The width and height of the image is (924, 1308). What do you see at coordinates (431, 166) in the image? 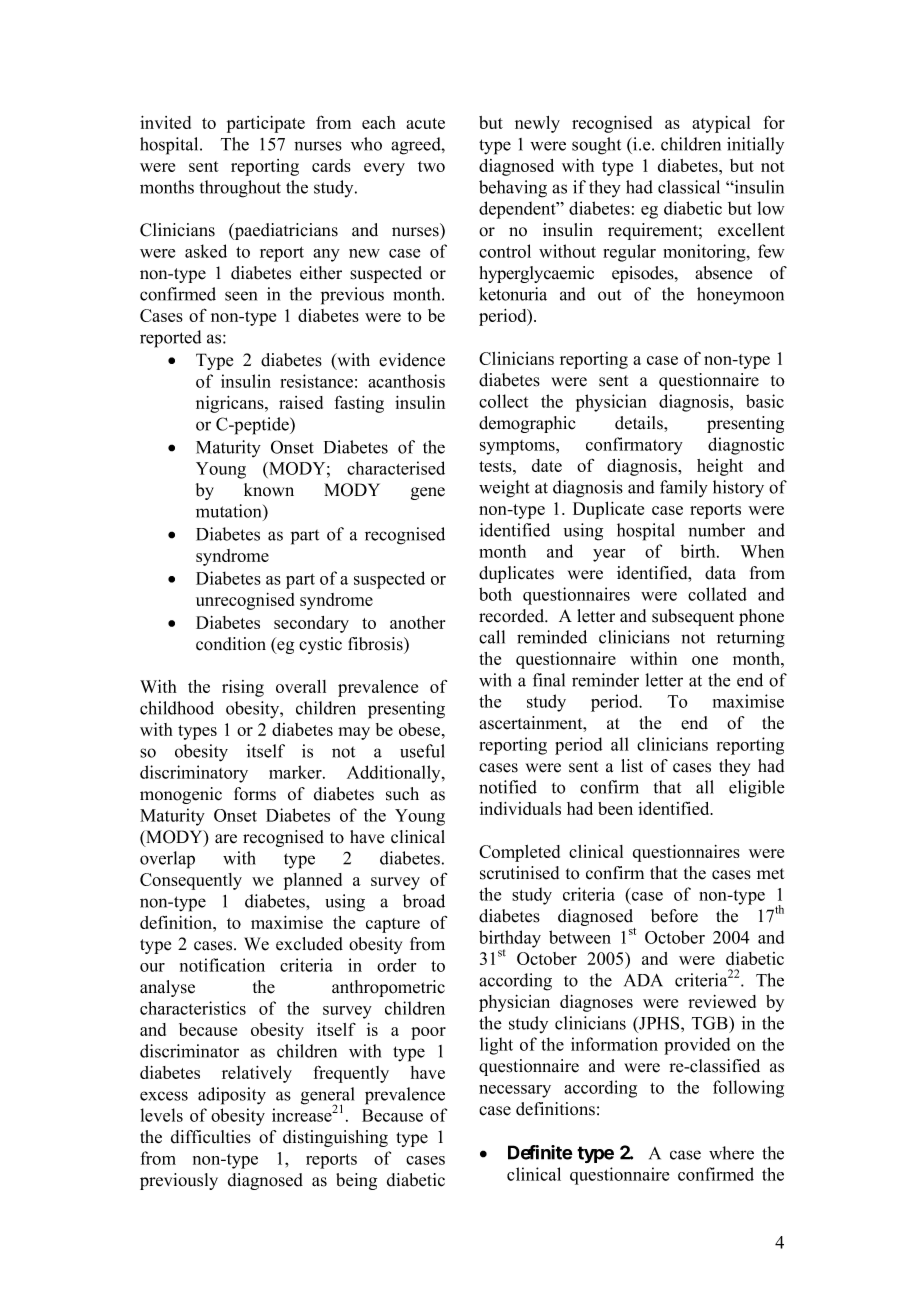
I see `two` at bounding box center [431, 166].
